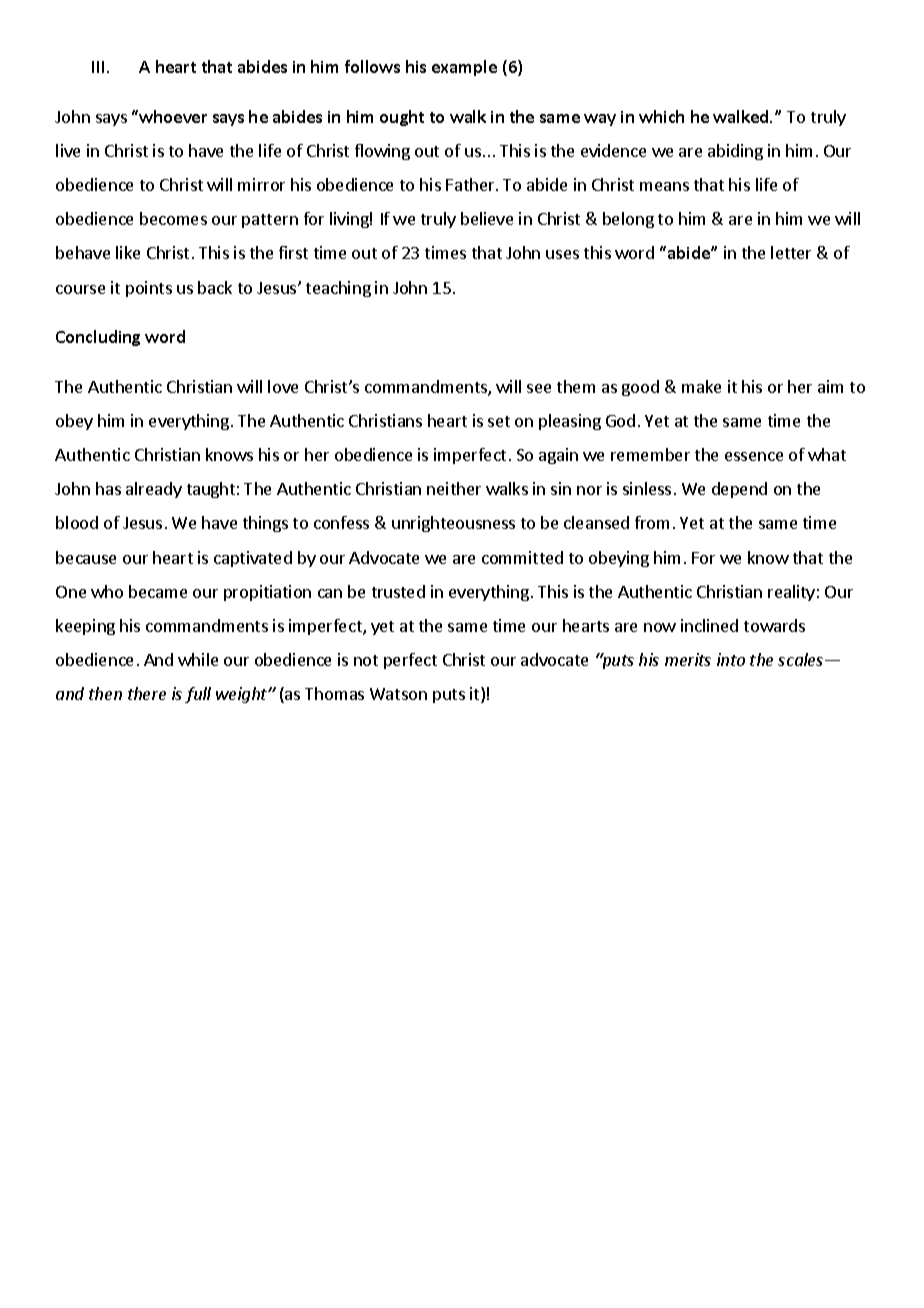 The image size is (924, 1308). I want to click on blood, so click(77, 522).
